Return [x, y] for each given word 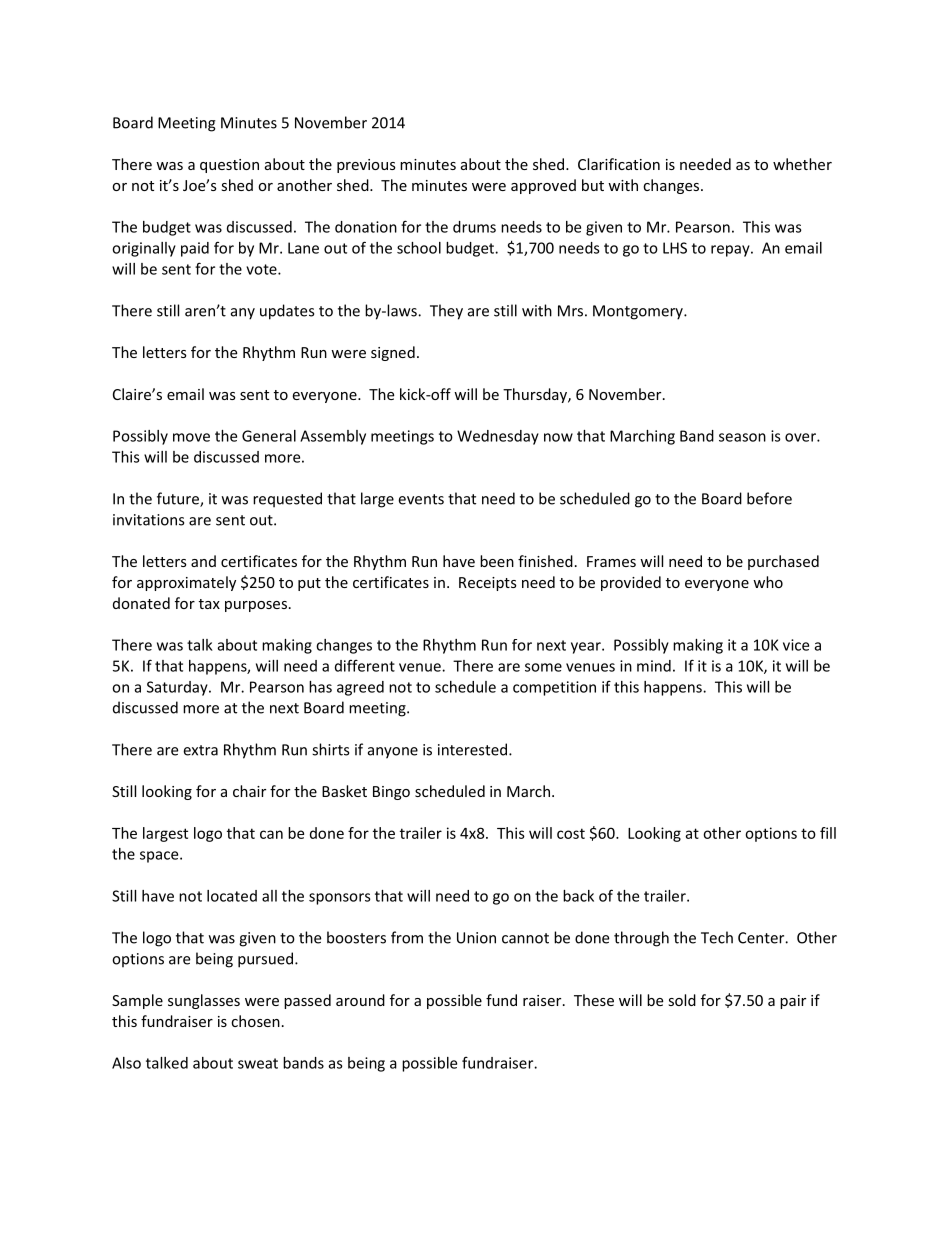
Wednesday [498, 437]
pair [793, 1002]
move [191, 437]
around [360, 1000]
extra [200, 750]
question [229, 166]
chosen [255, 1021]
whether [802, 164]
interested [472, 749]
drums [474, 227]
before [769, 498]
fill [828, 833]
